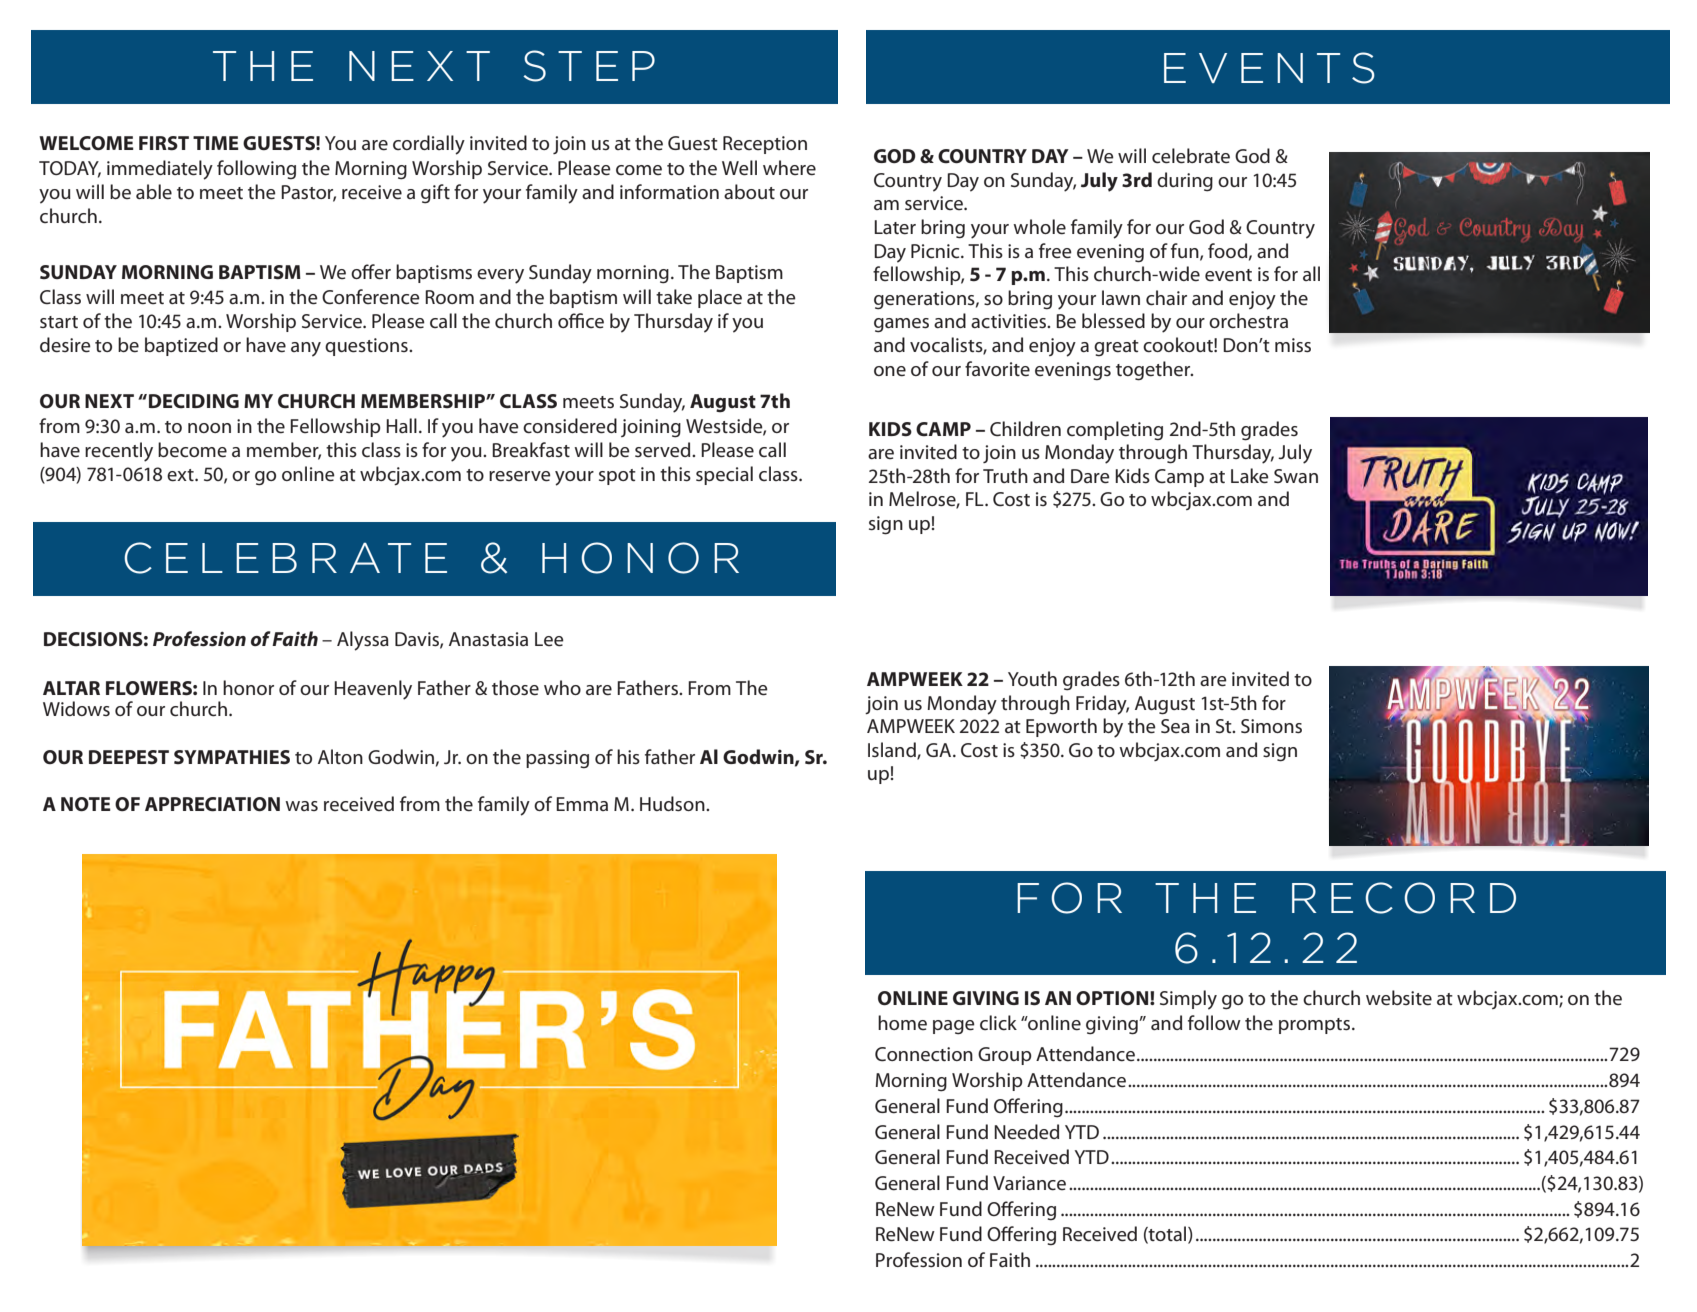 The height and width of the image is (1312, 1697). I want to click on DECIDING, so click(194, 401).
